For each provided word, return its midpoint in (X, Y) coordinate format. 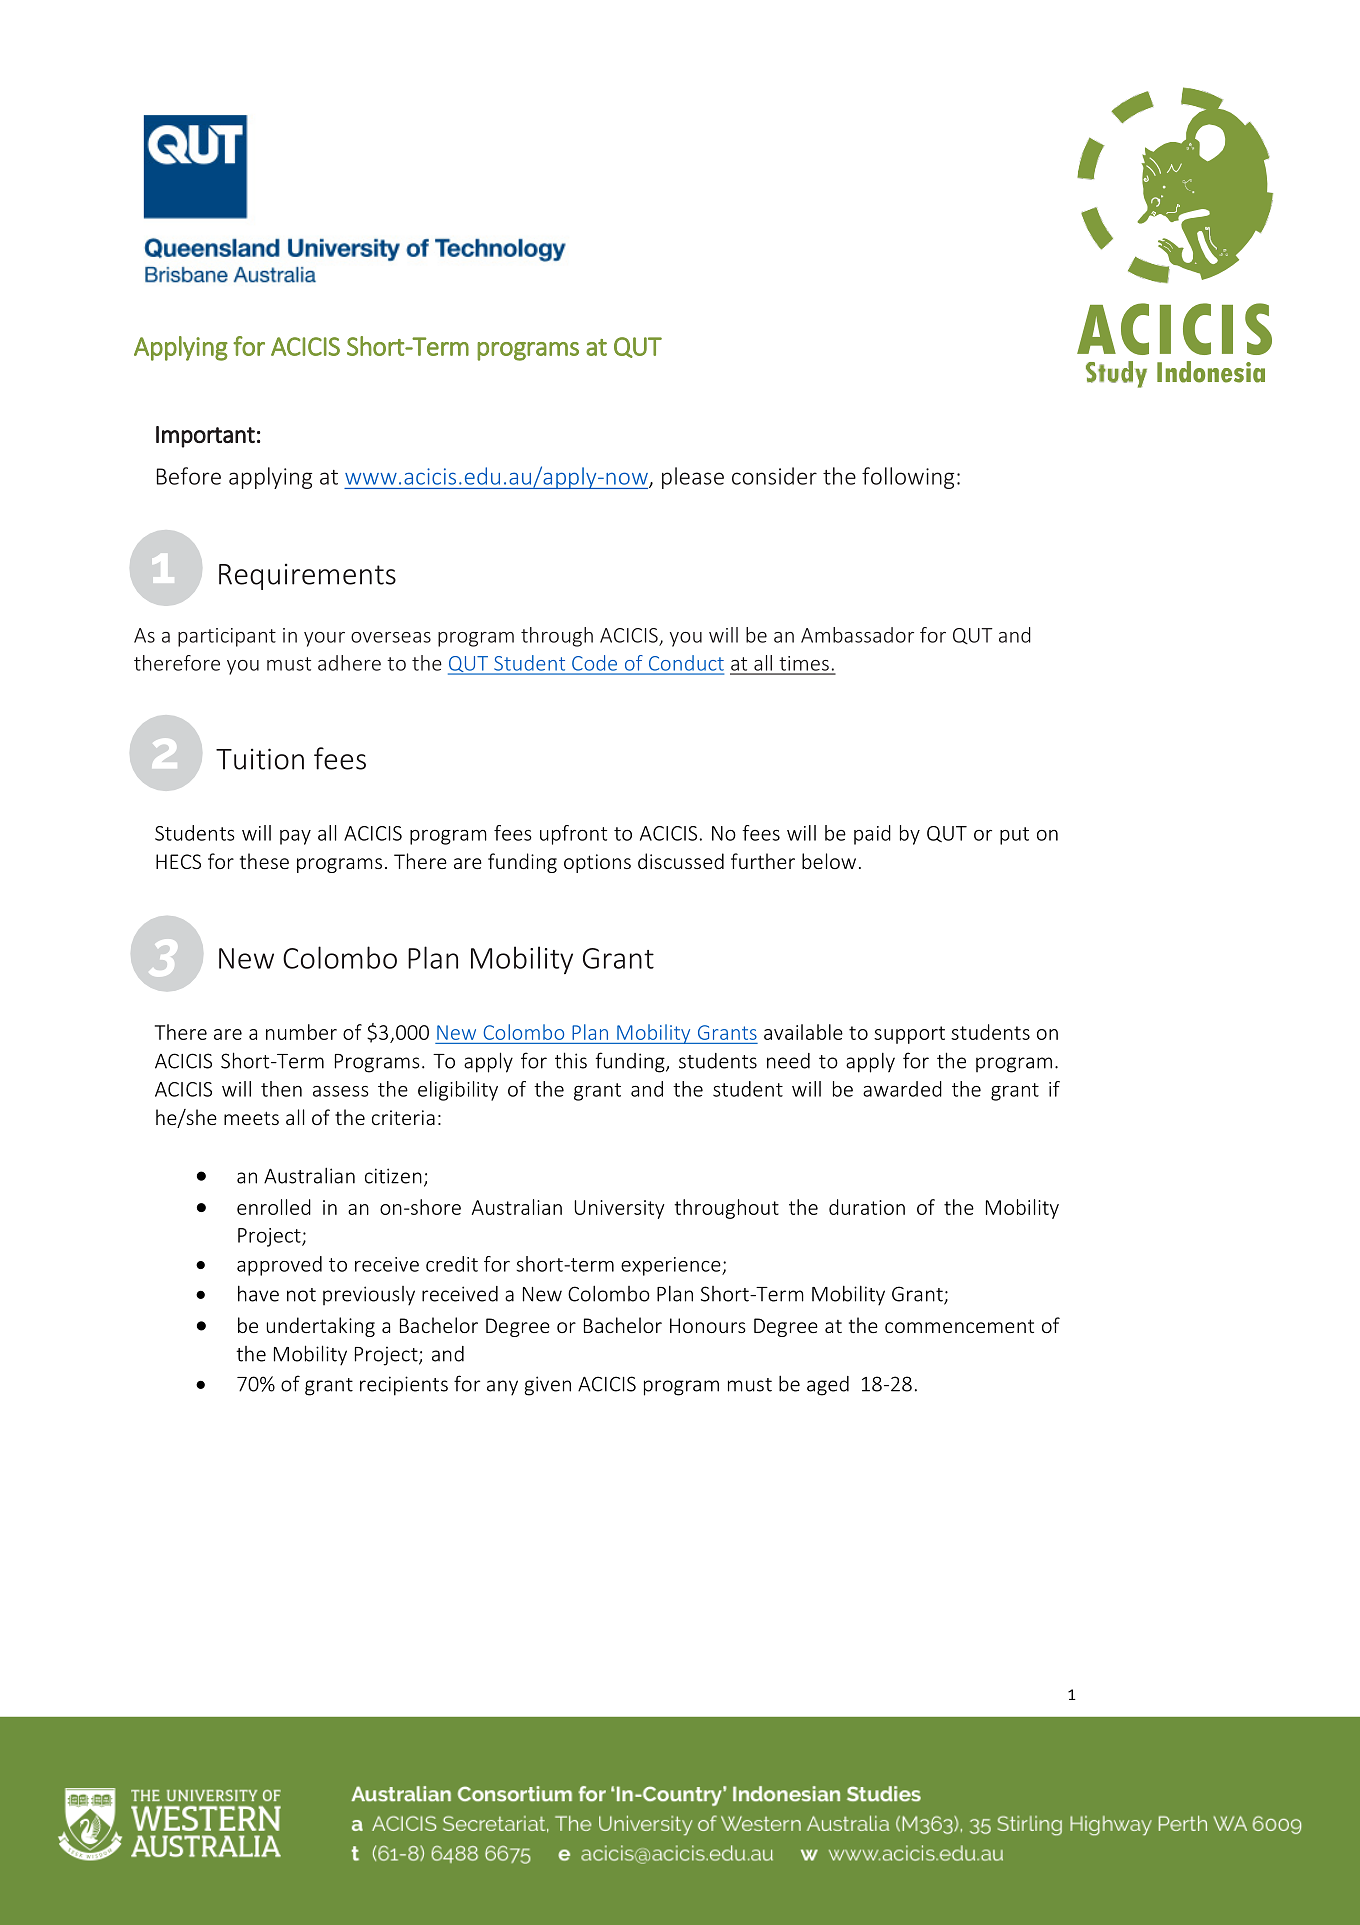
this (571, 1060)
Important (205, 437)
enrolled (274, 1207)
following (908, 478)
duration (867, 1207)
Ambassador (857, 635)
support (909, 1035)
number (301, 1032)
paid (872, 835)
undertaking (321, 1327)
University (620, 1209)
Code (594, 663)
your (324, 639)
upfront (573, 835)
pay (295, 837)
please (693, 478)
